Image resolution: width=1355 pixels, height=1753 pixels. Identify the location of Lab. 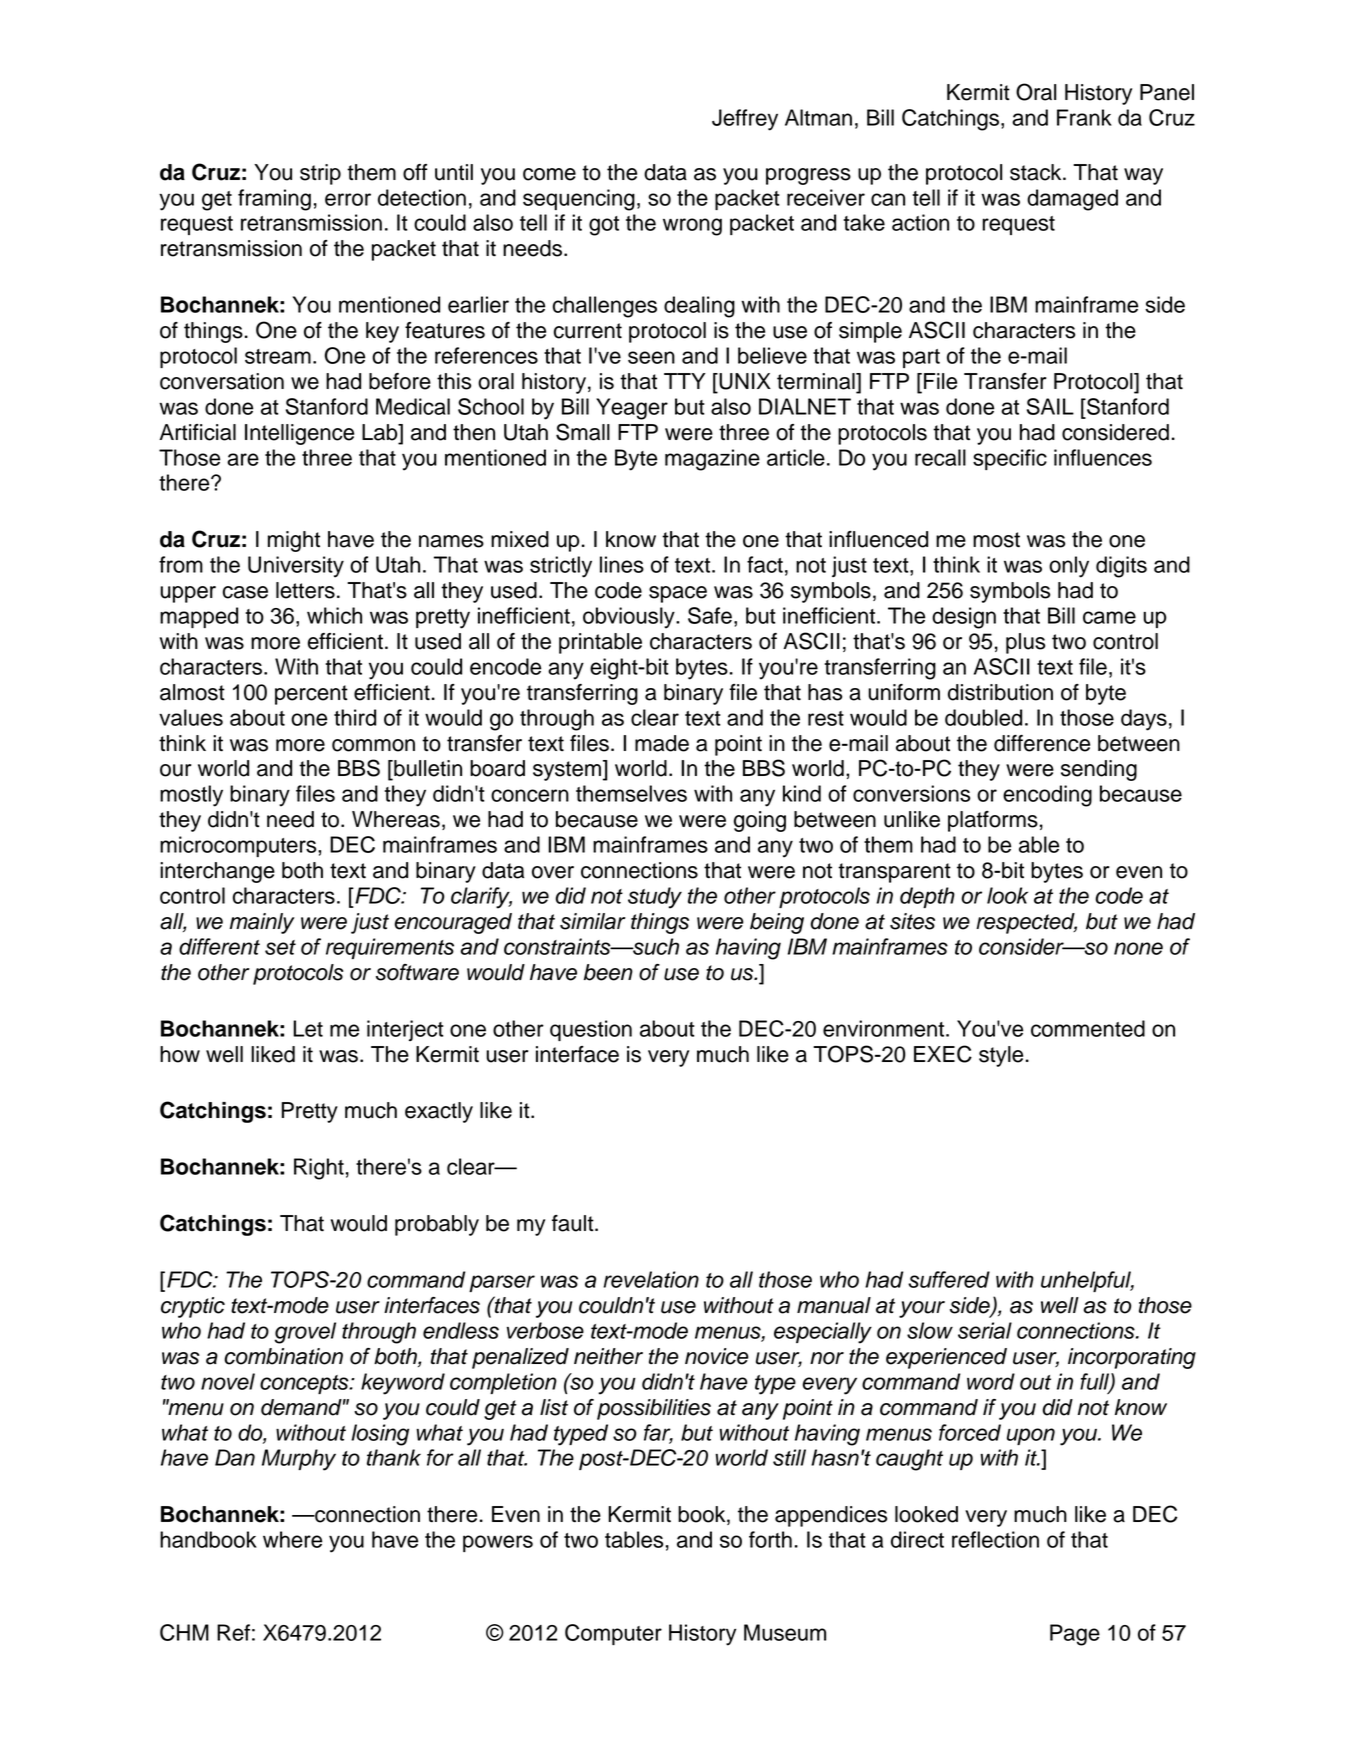
(381, 433).
